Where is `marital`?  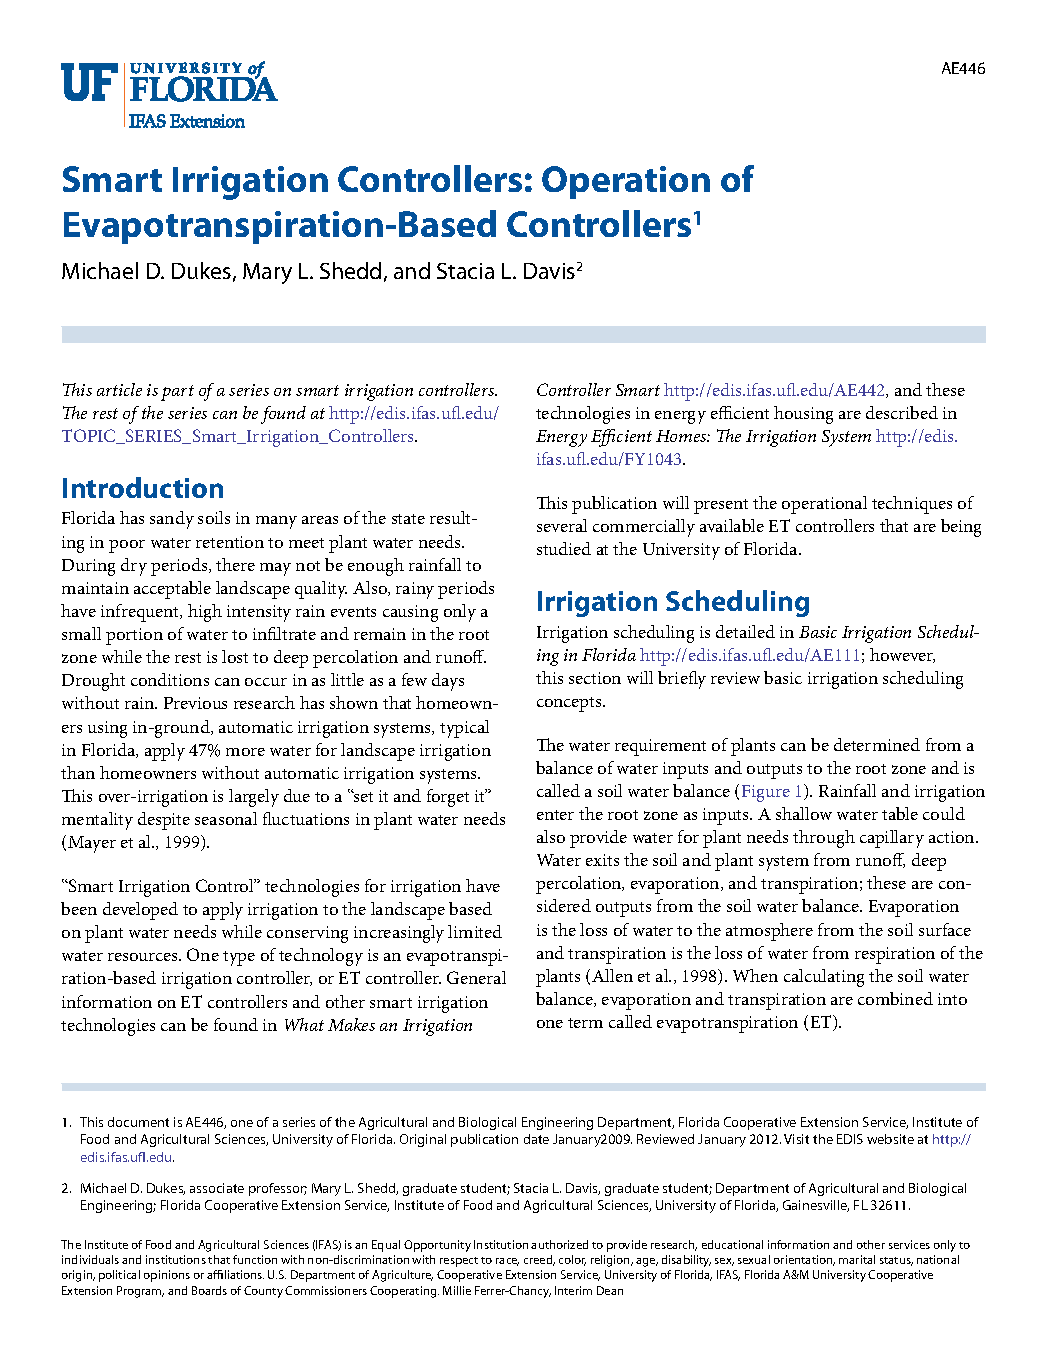
marital is located at coordinates (857, 1259).
